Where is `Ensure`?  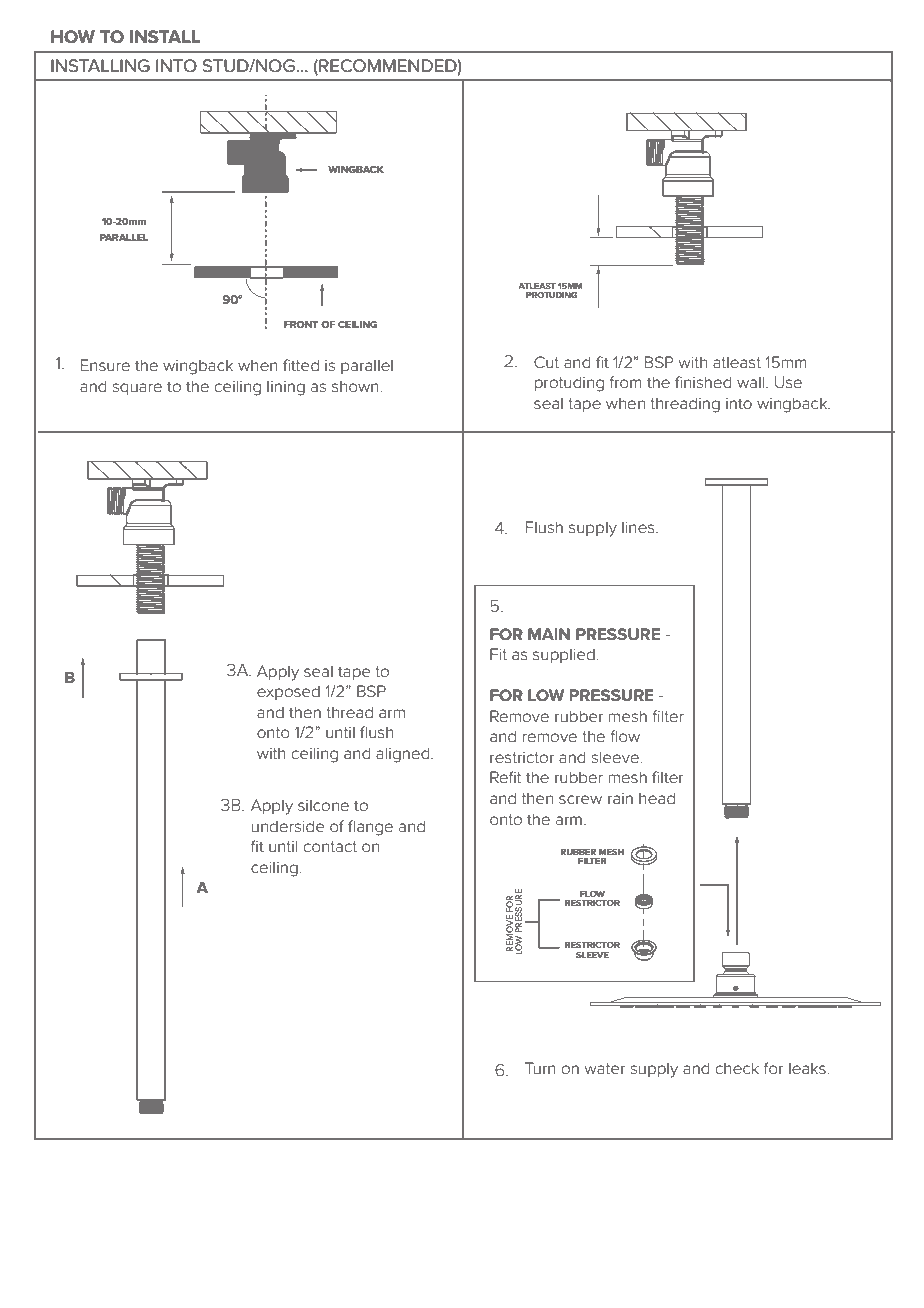
Ensure is located at coordinates (105, 365).
